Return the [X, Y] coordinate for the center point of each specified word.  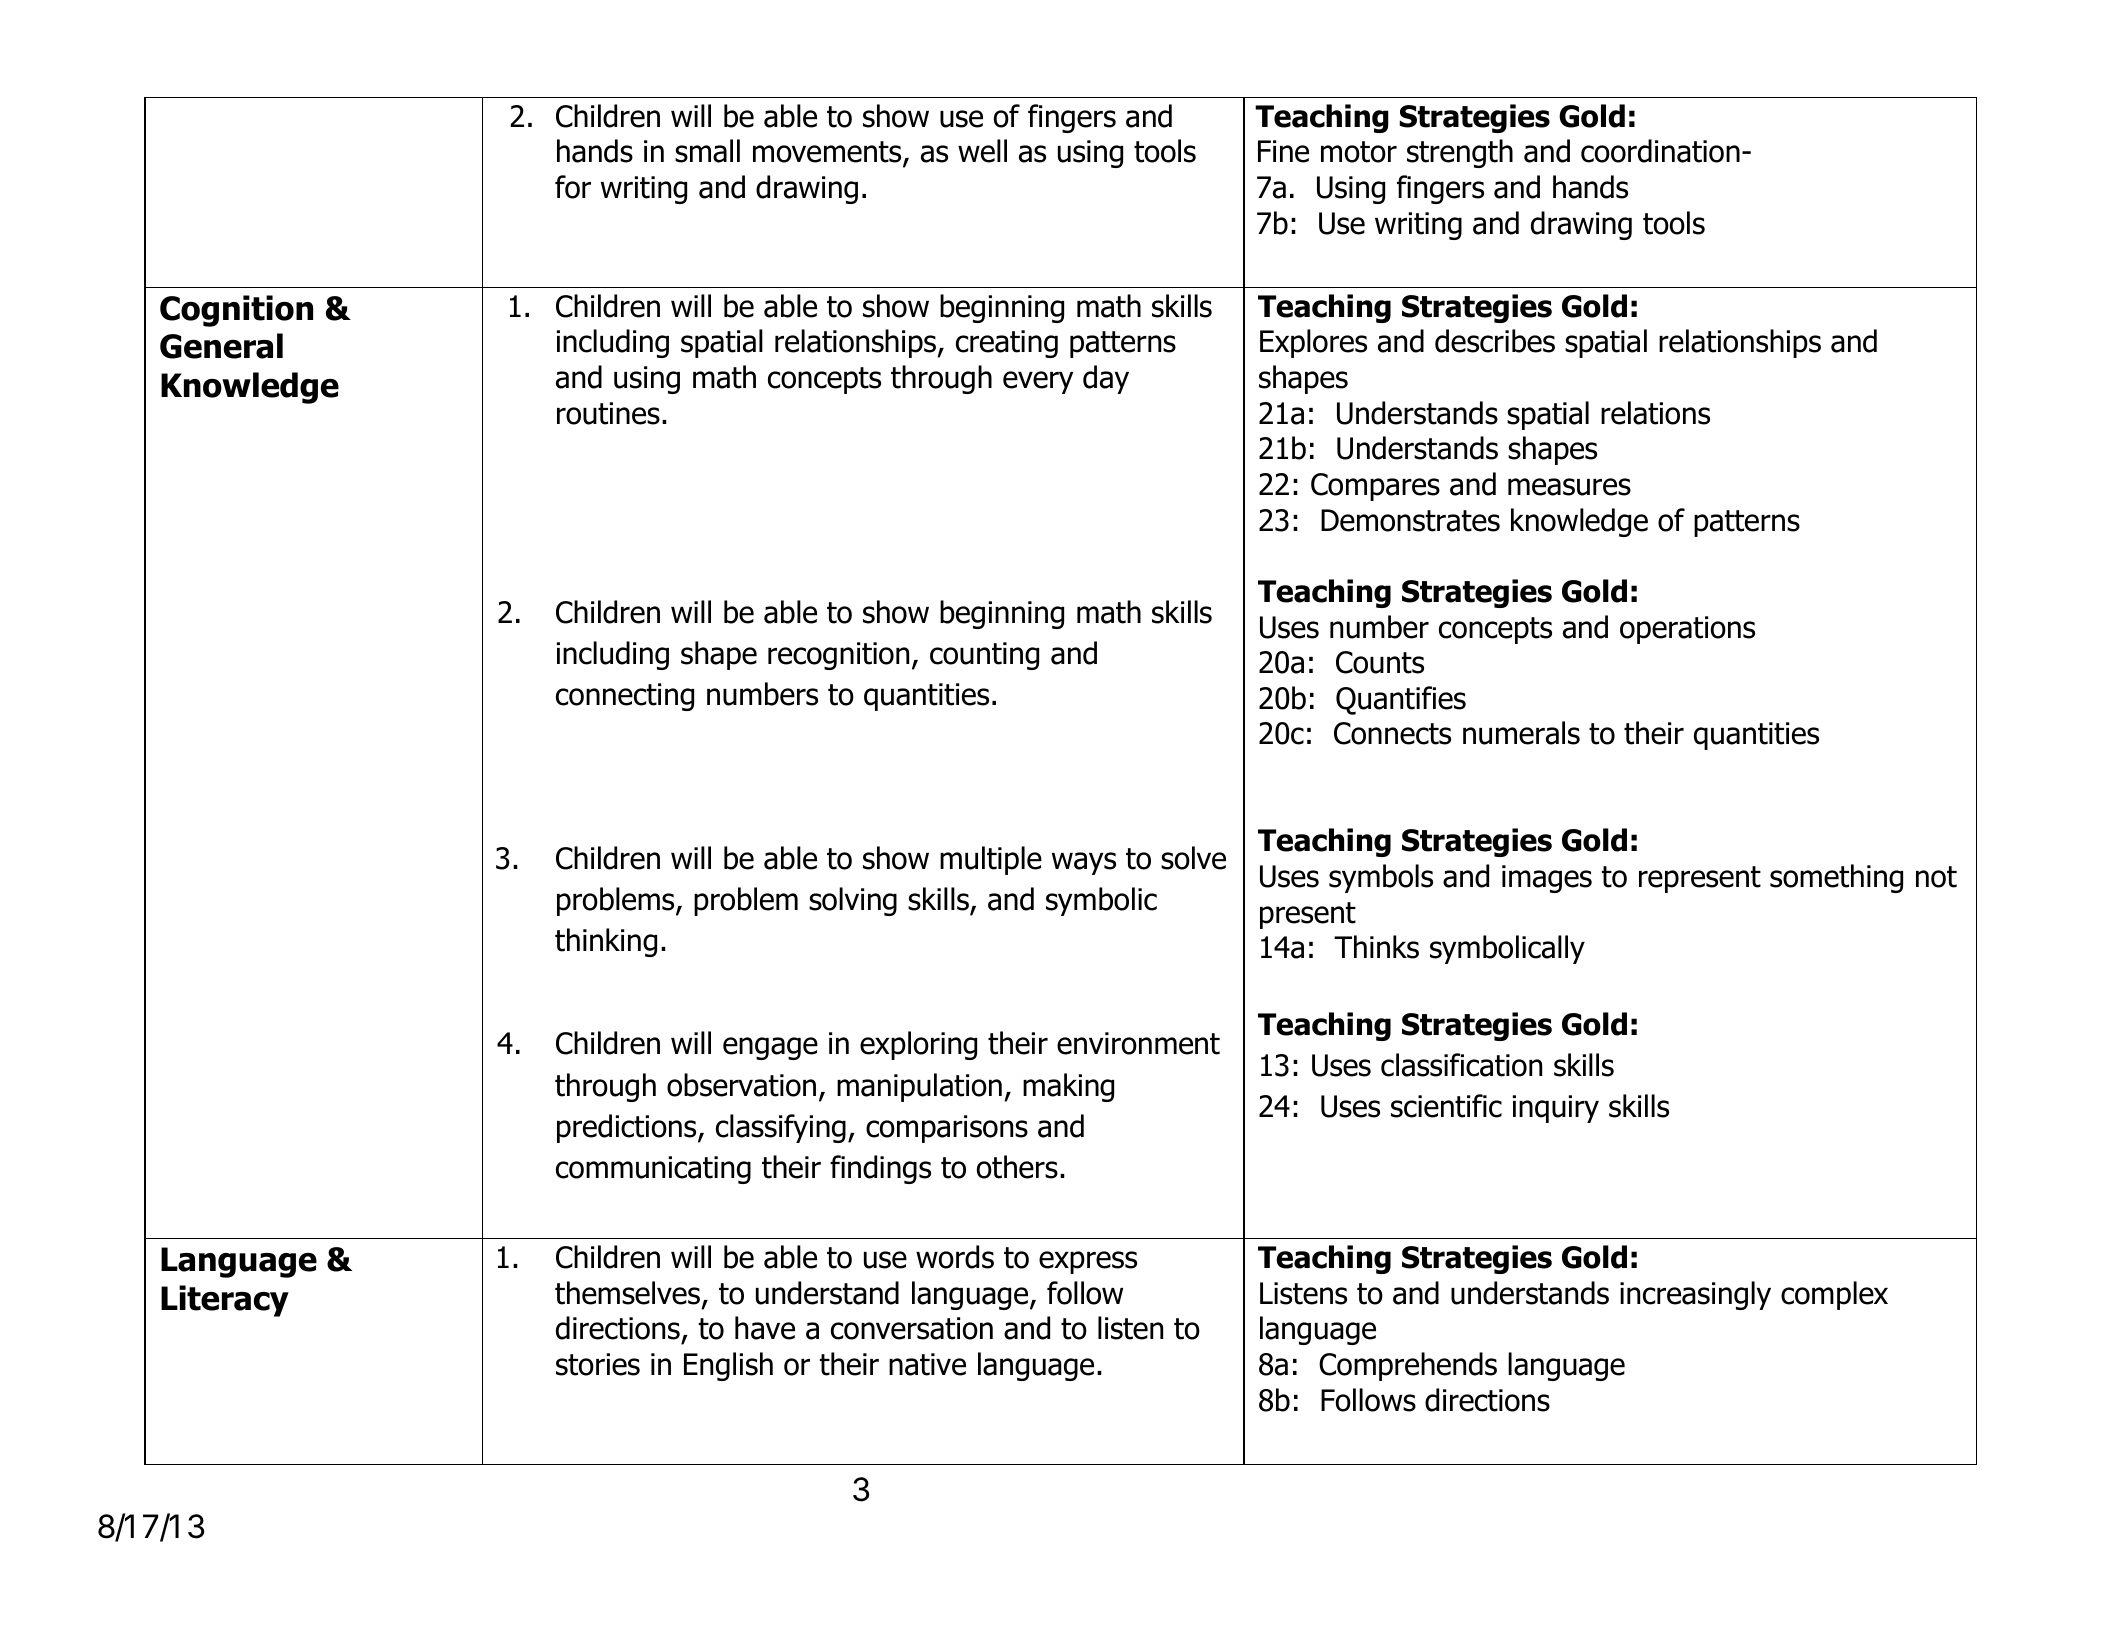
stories [598, 1364]
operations [1687, 630]
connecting [625, 697]
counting [984, 656]
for [573, 187]
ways [1084, 863]
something [1836, 878]
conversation [912, 1328]
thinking [606, 942]
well [982, 151]
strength [1460, 153]
